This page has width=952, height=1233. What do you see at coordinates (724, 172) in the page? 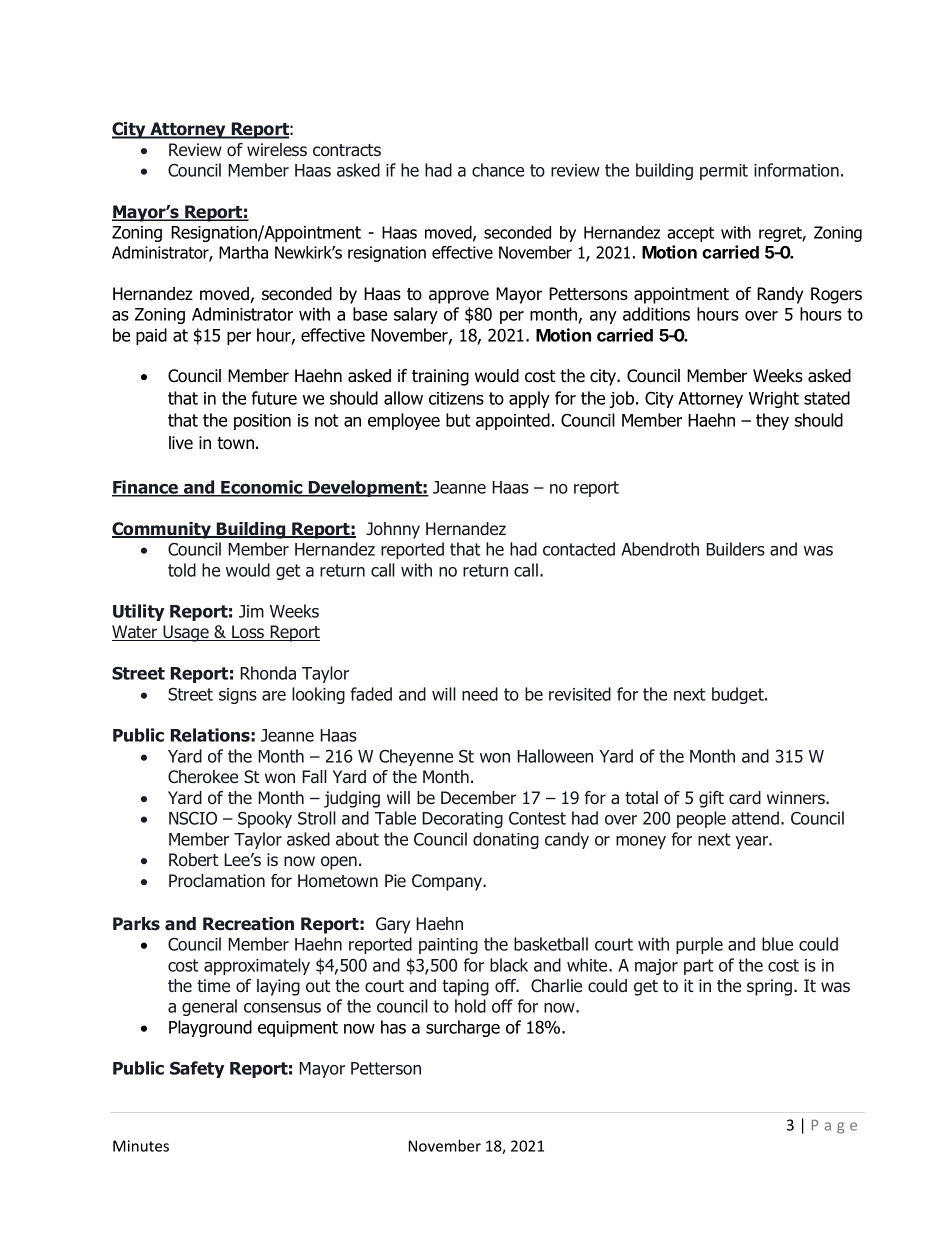
I see `permit` at bounding box center [724, 172].
